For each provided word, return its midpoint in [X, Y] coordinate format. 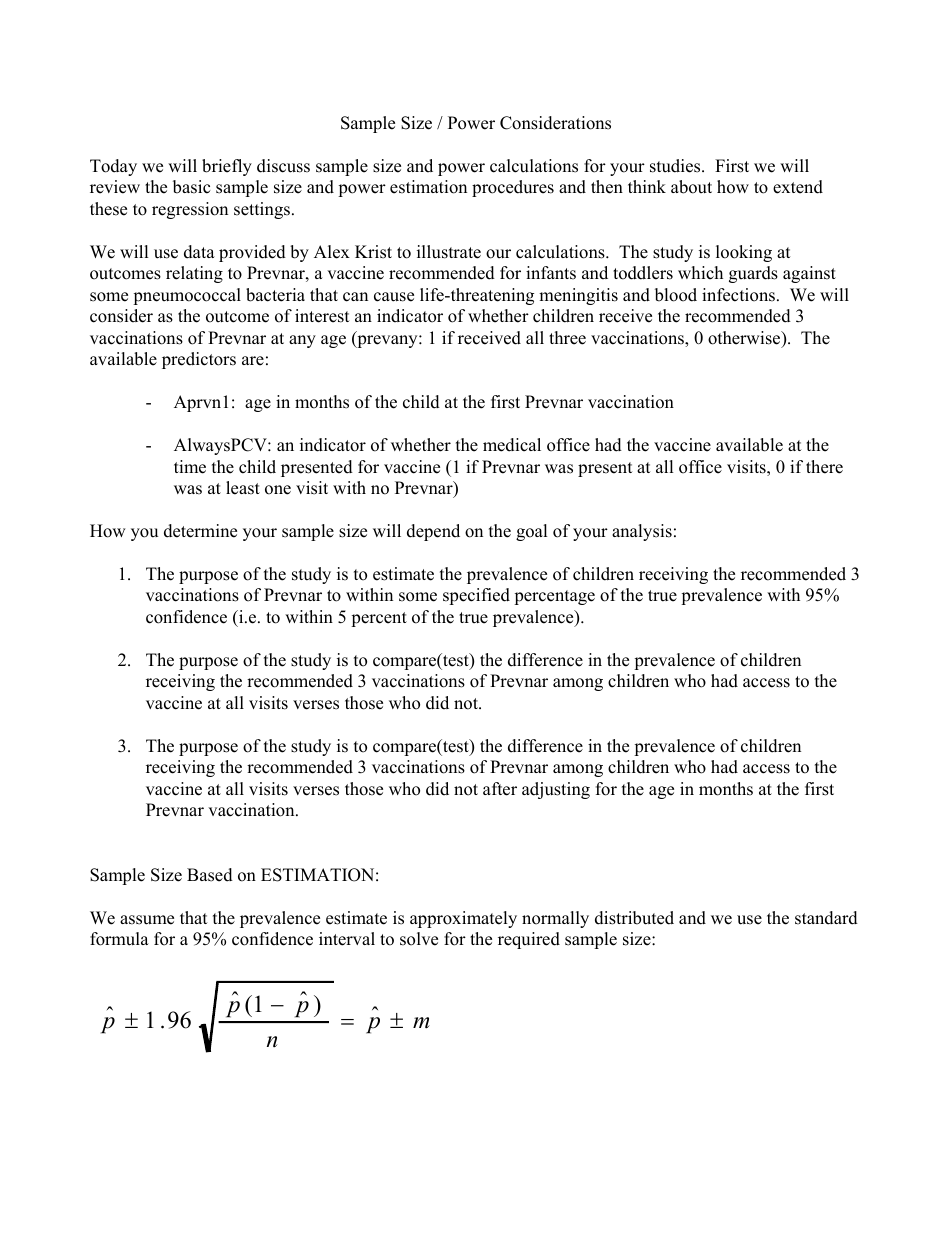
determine [200, 531]
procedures [513, 188]
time [190, 467]
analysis [642, 532]
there [824, 467]
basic [191, 187]
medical [512, 445]
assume [147, 920]
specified [476, 596]
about [691, 187]
